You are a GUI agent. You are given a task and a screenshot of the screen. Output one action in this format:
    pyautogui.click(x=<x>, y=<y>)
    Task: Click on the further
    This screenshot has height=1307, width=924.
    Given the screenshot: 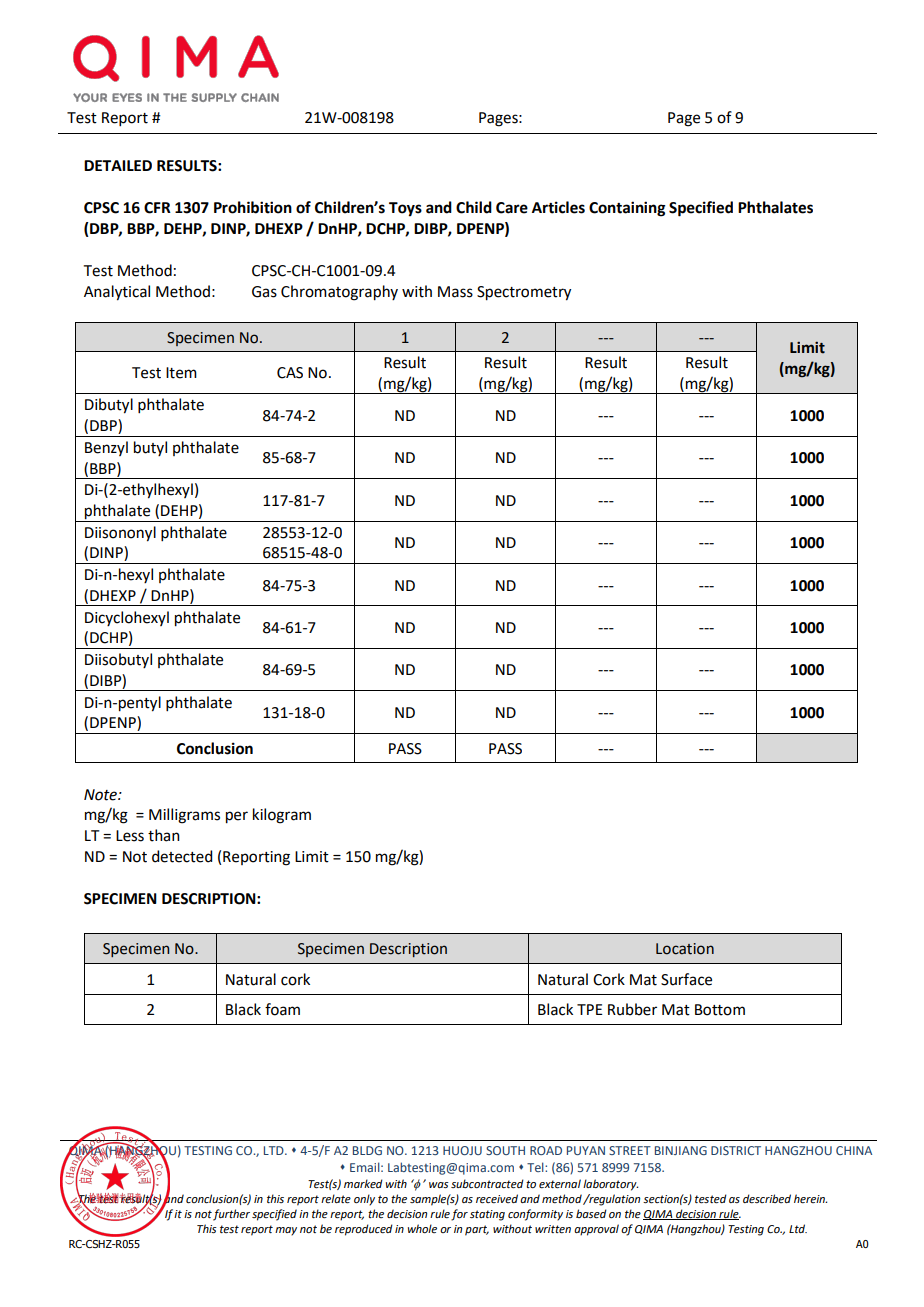 What is the action you would take?
    pyautogui.click(x=231, y=1215)
